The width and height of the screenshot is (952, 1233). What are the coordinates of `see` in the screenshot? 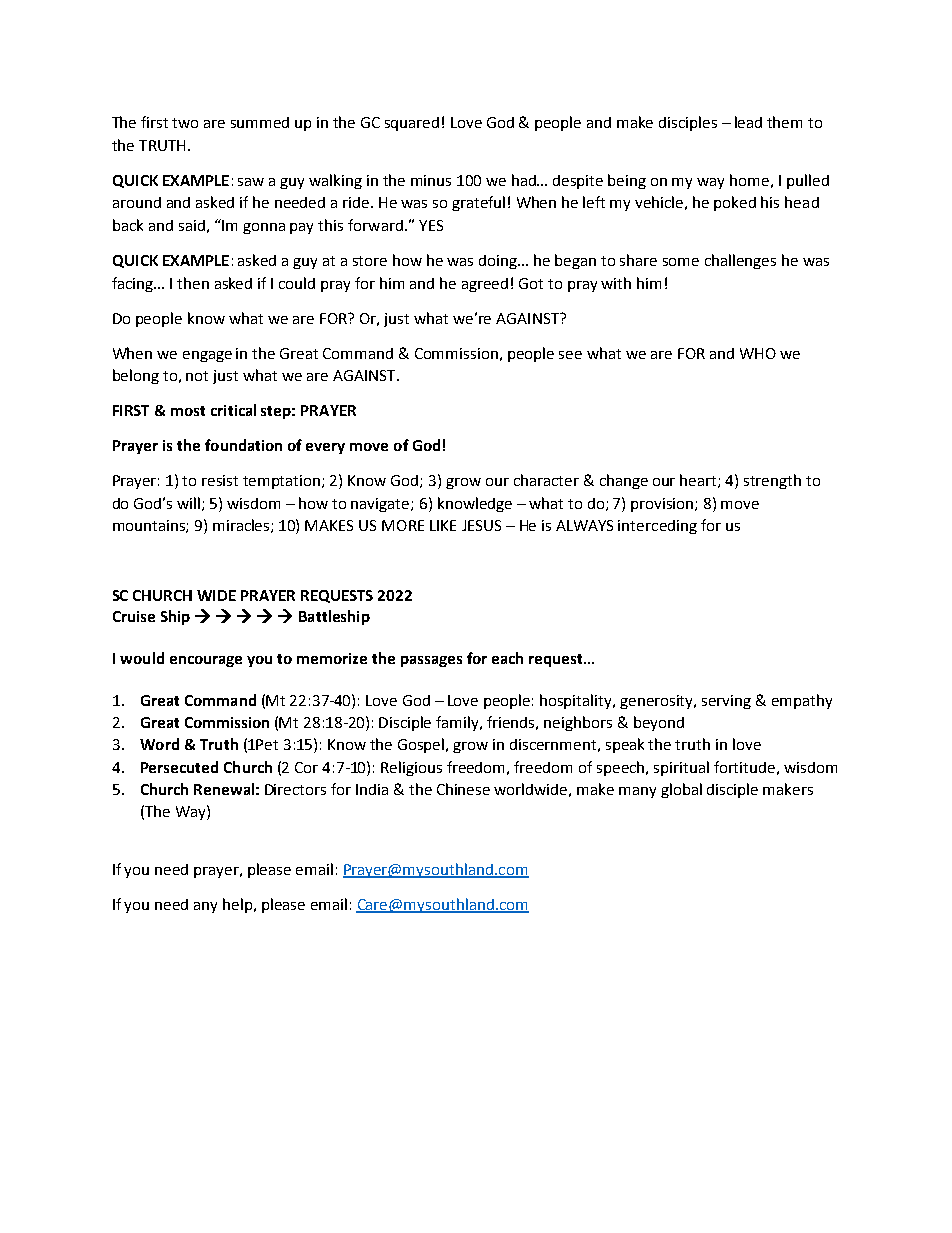 It's located at (570, 355).
